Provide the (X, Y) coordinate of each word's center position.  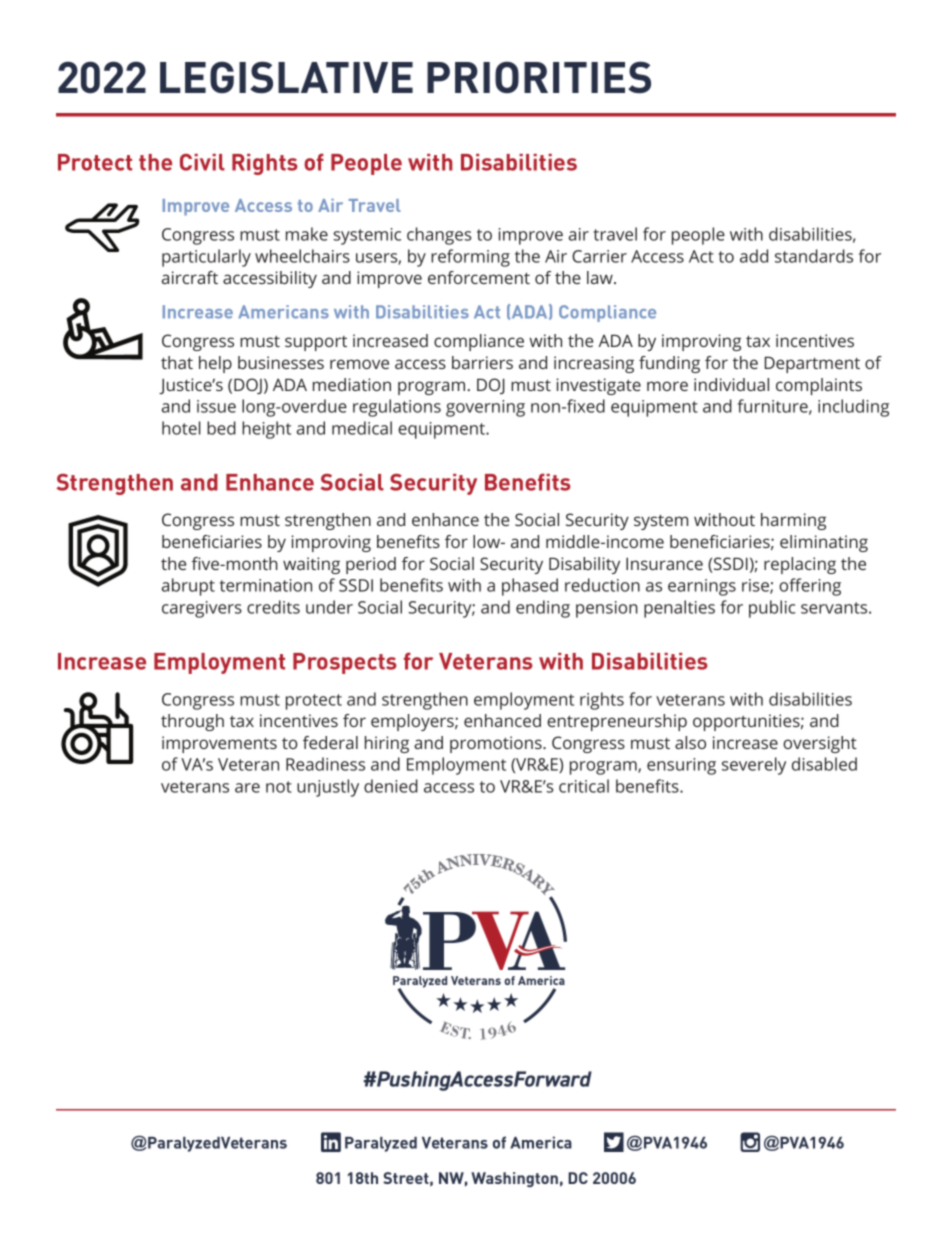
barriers (482, 362)
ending (543, 609)
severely (754, 766)
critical (584, 786)
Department (812, 364)
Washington (514, 1179)
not (279, 787)
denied (391, 786)
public (772, 609)
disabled (824, 764)
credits (273, 607)
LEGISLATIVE (286, 77)
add (754, 256)
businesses (281, 362)
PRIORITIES (539, 77)
